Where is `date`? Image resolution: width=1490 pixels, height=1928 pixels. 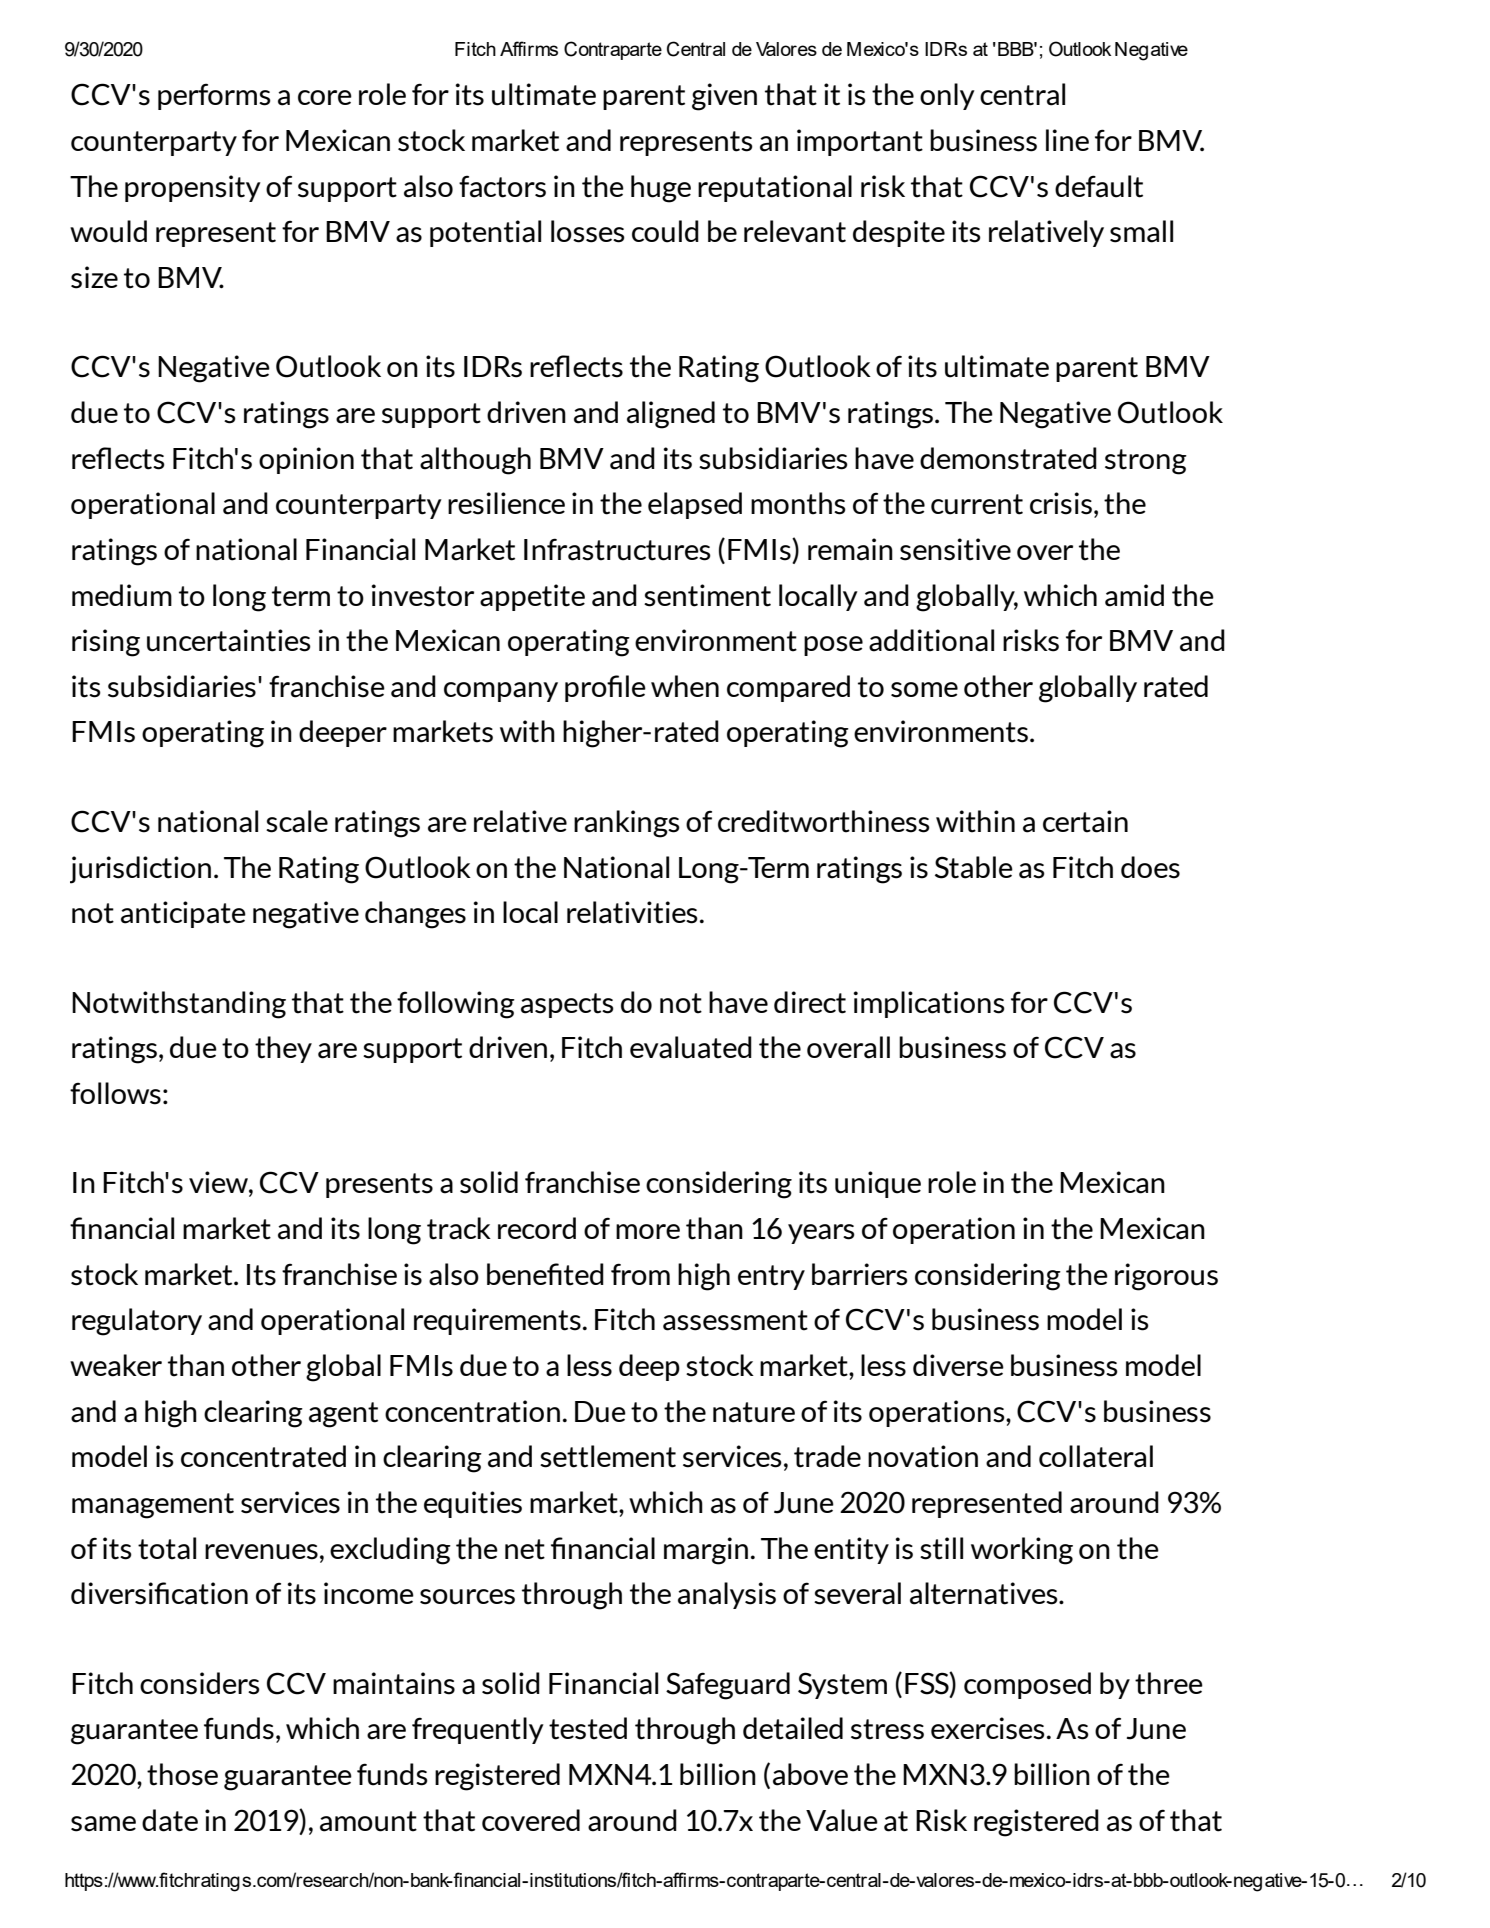
date is located at coordinates (170, 1820).
